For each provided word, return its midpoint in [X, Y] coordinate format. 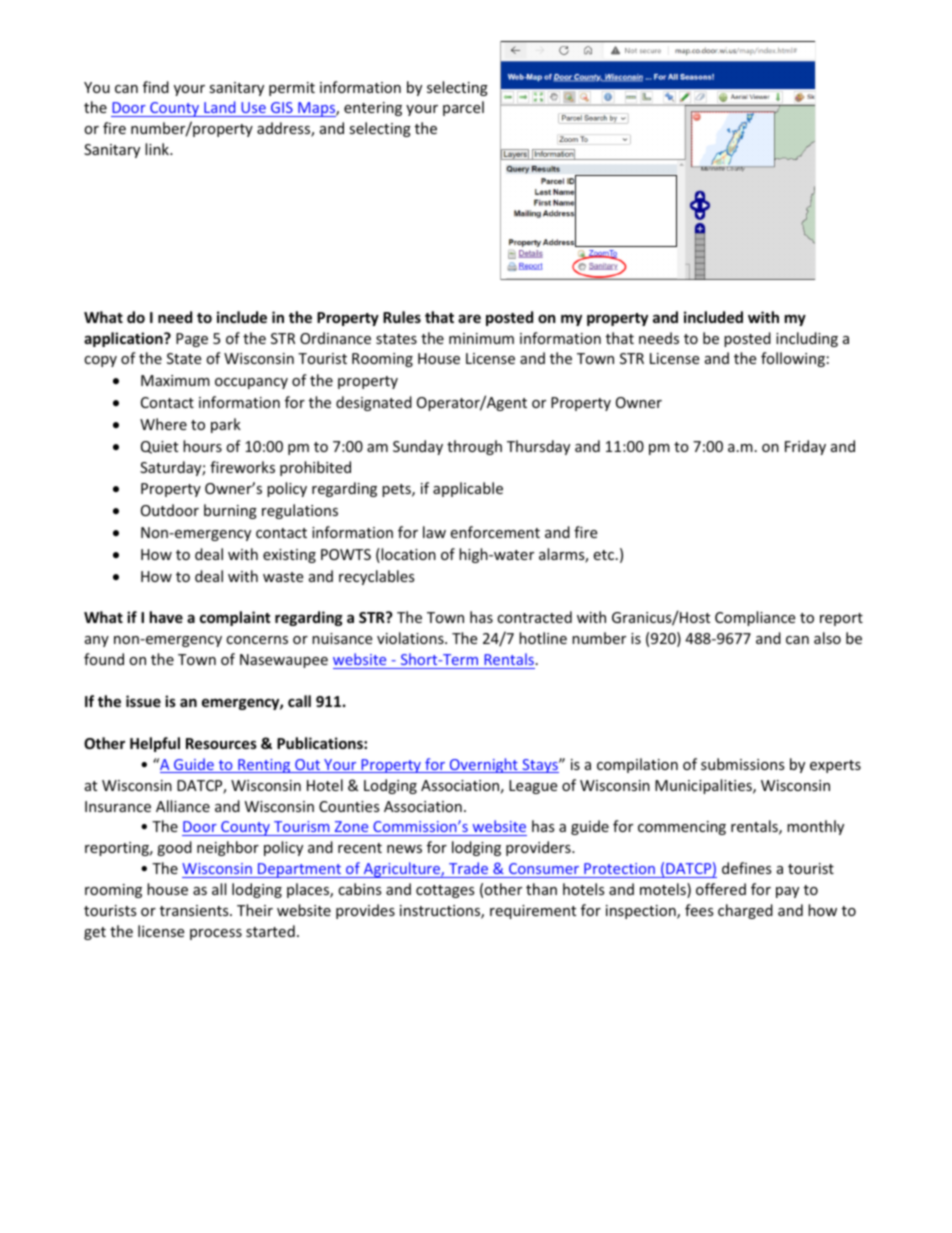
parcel [463, 108]
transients [195, 910]
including [807, 339]
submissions [743, 764]
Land [220, 109]
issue [143, 701]
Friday [805, 447]
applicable [468, 489]
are [469, 318]
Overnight [484, 765]
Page [192, 340]
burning [230, 511]
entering [373, 109]
